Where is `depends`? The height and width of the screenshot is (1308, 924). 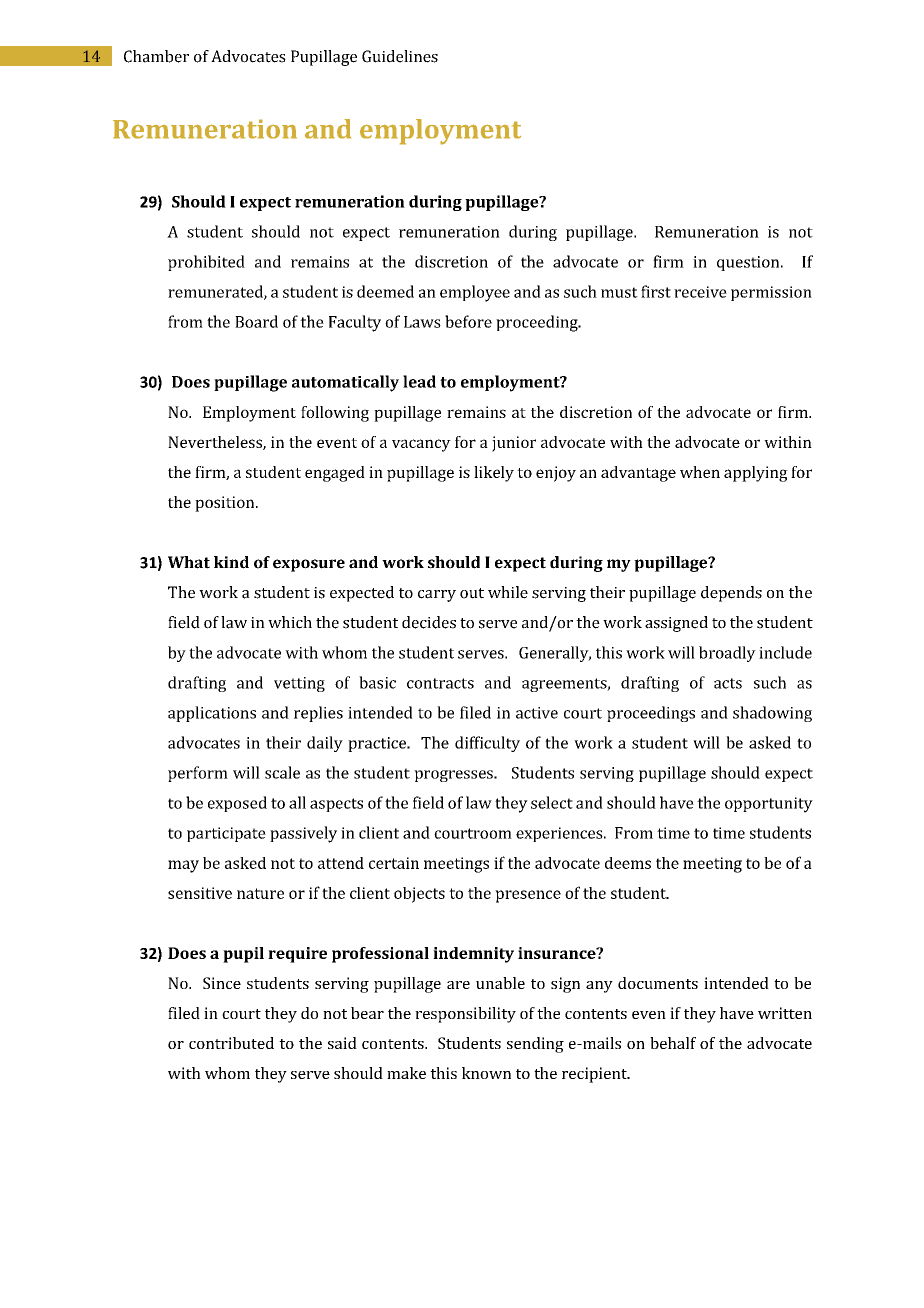
depends is located at coordinates (731, 594).
